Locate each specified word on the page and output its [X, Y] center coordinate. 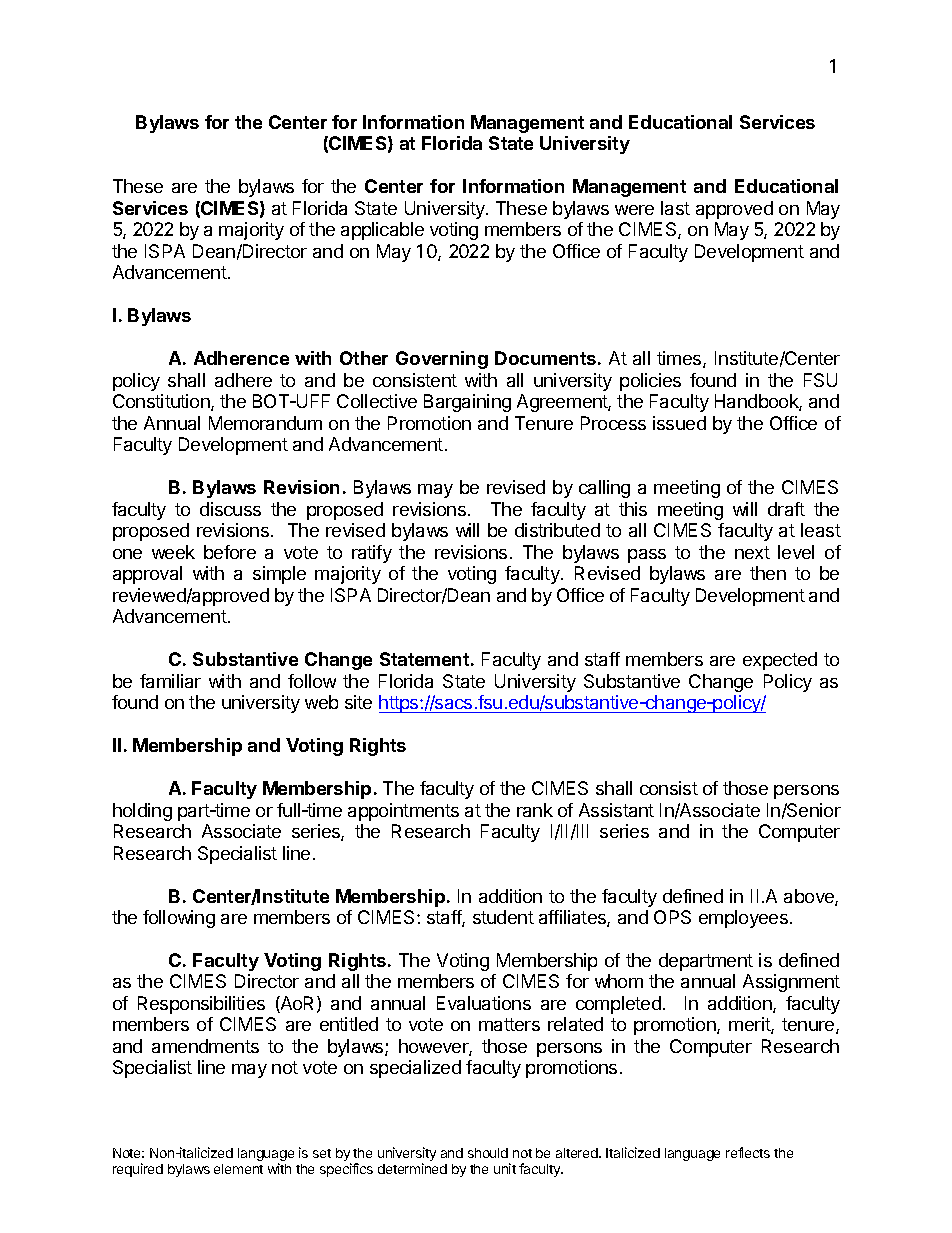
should [488, 1153]
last [675, 208]
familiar [170, 681]
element [238, 1169]
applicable [382, 231]
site [358, 702]
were [634, 210]
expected [780, 661]
